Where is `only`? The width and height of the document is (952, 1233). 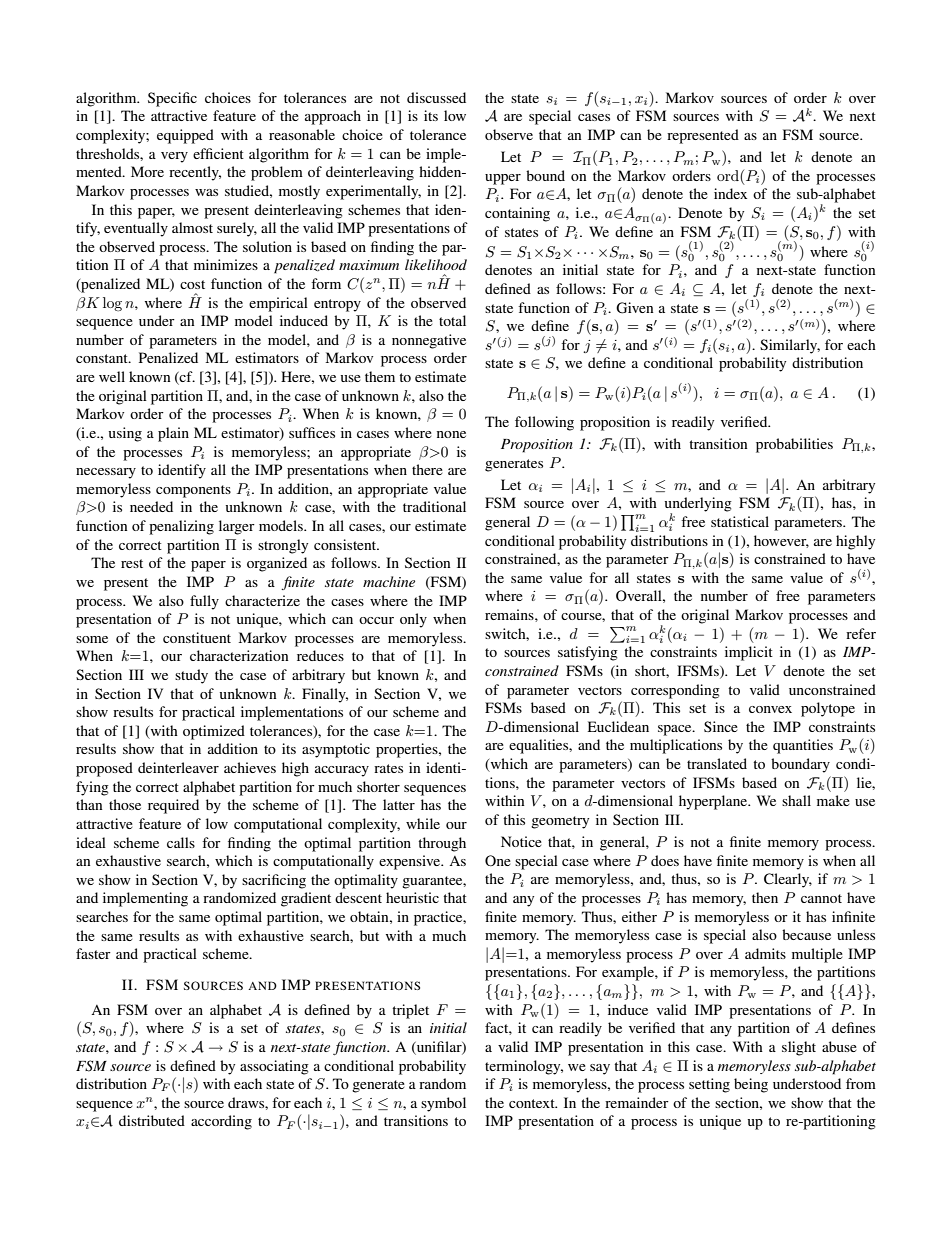
only is located at coordinates (413, 620).
